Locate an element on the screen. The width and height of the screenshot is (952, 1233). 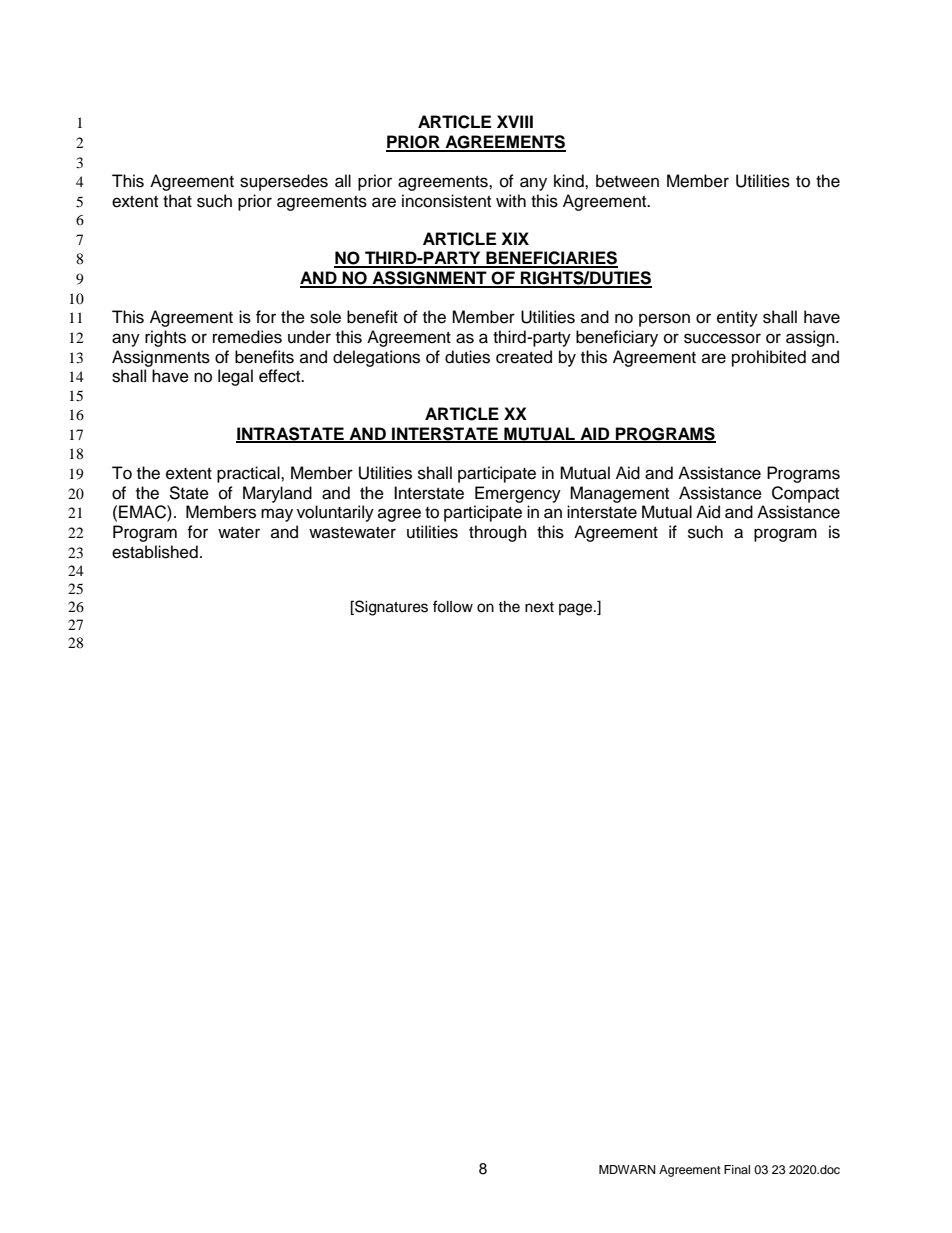
established is located at coordinates (155, 552).
